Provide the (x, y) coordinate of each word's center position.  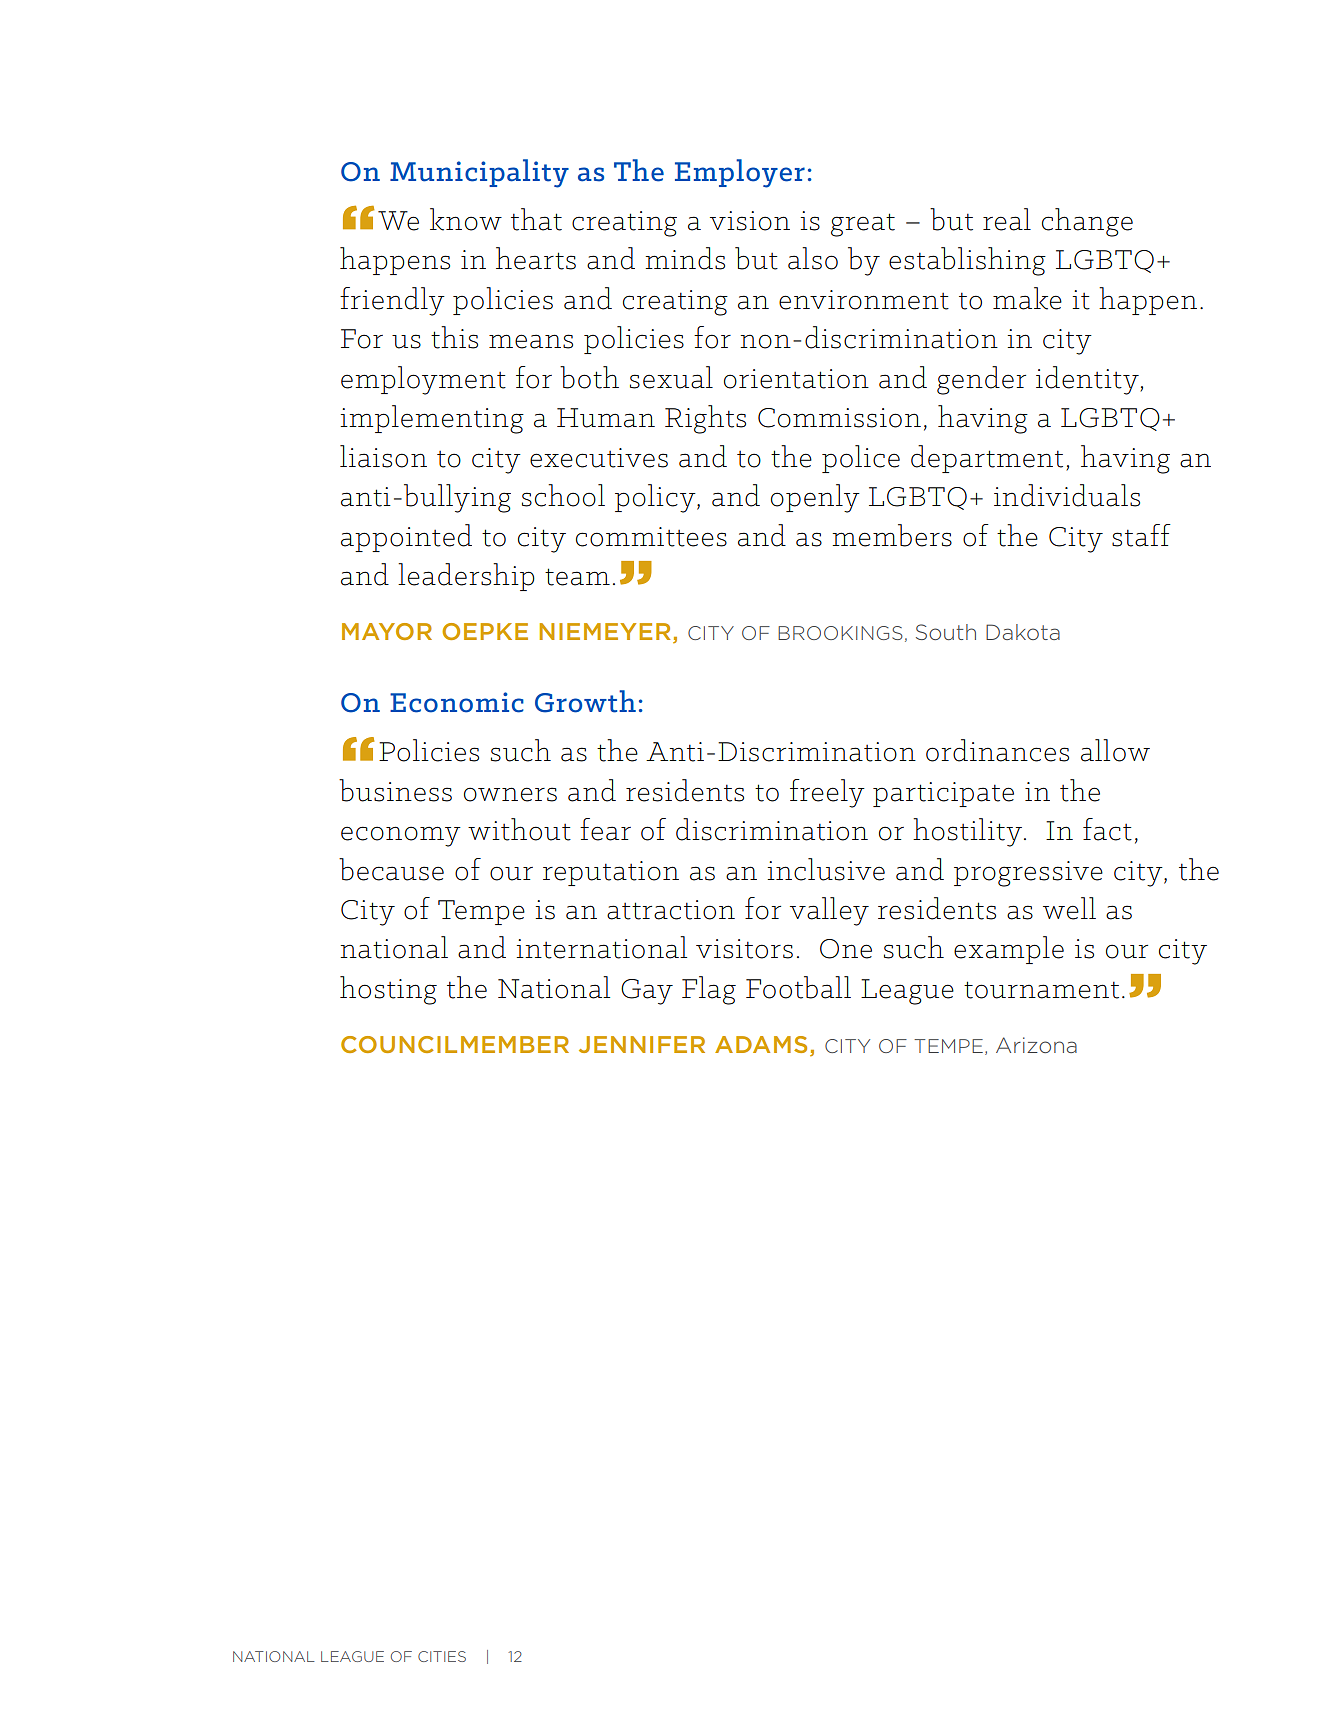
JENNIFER (642, 1044)
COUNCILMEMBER (455, 1044)
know (466, 219)
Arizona (1036, 1045)
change (1087, 222)
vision (750, 221)
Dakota (1023, 632)
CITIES (442, 1656)
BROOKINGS (840, 633)
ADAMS (761, 1044)
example (1009, 950)
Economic (457, 702)
